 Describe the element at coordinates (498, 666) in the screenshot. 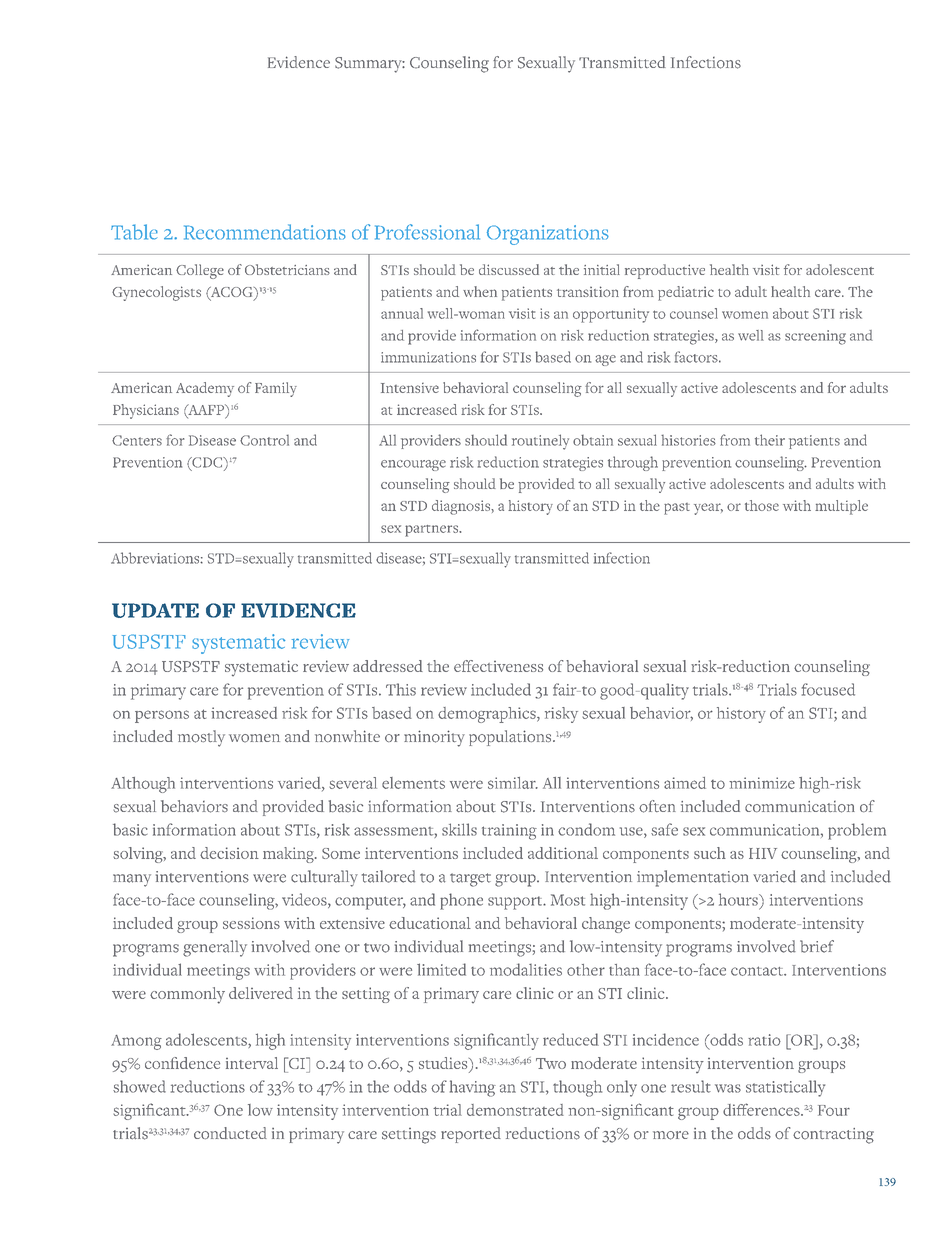

I see `effectiveness` at that location.
